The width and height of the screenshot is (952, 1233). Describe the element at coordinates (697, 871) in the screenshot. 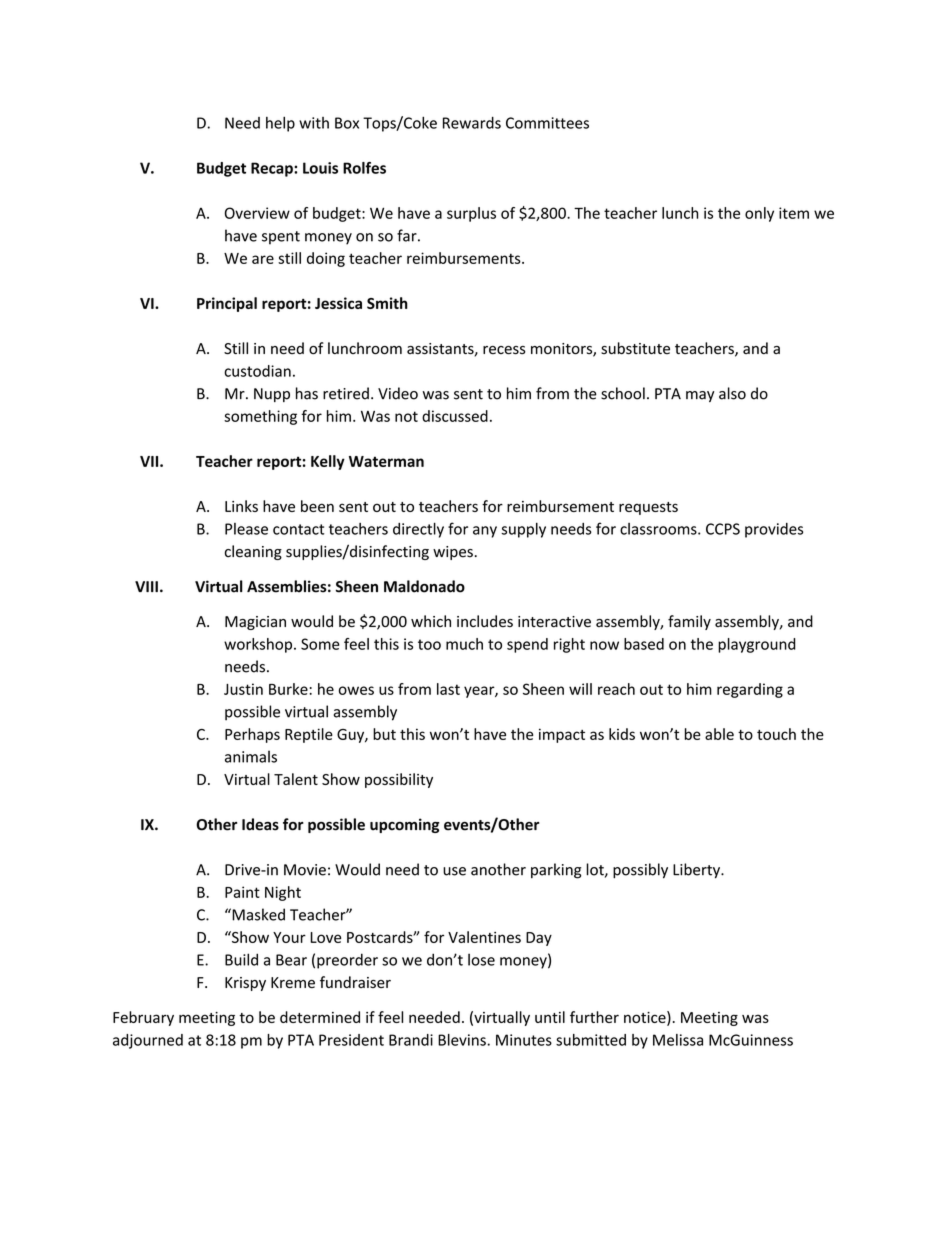

I see `Liberty` at that location.
